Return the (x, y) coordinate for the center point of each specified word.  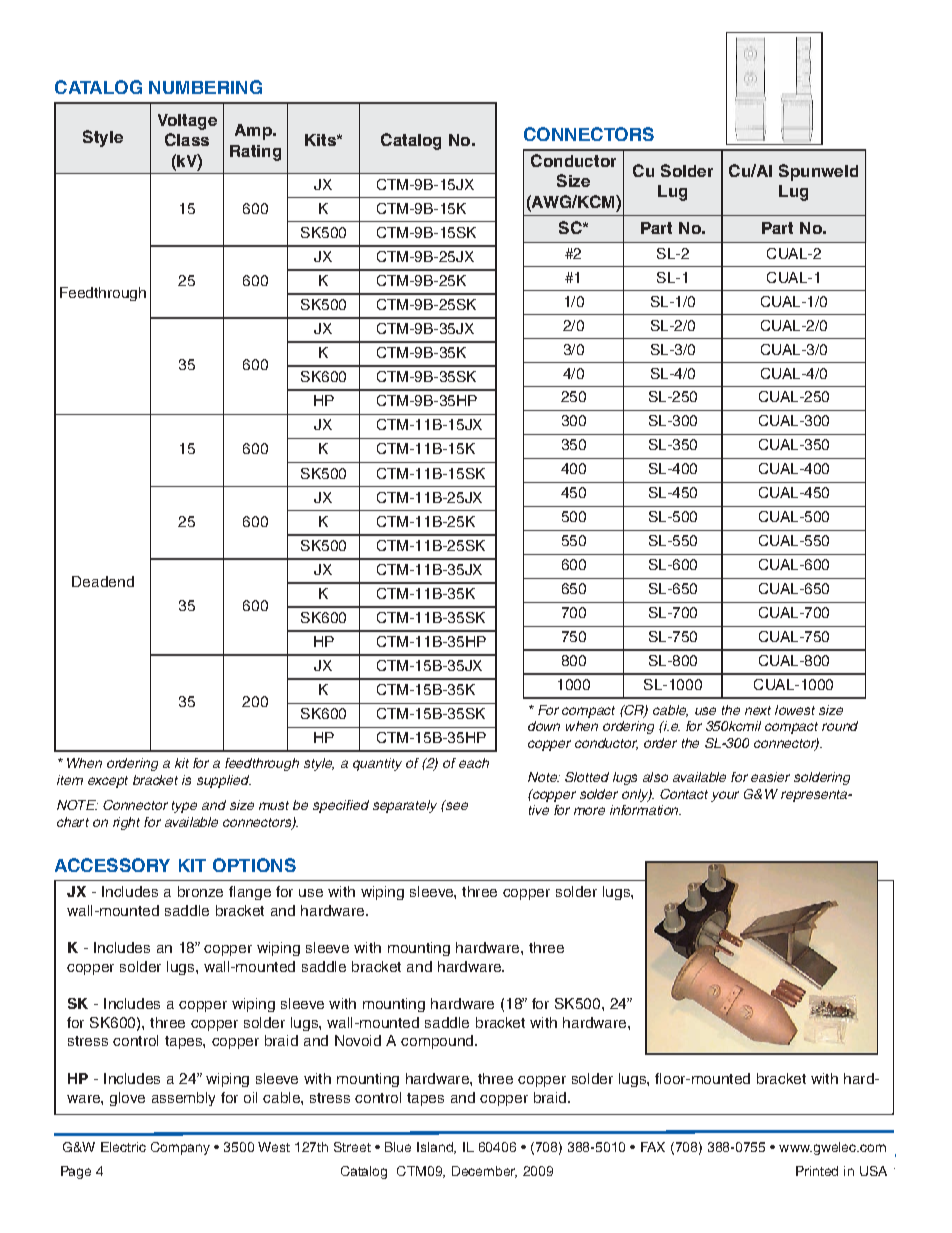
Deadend (103, 581)
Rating (255, 153)
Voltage (187, 122)
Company (180, 1148)
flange (250, 893)
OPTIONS (254, 865)
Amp (254, 132)
